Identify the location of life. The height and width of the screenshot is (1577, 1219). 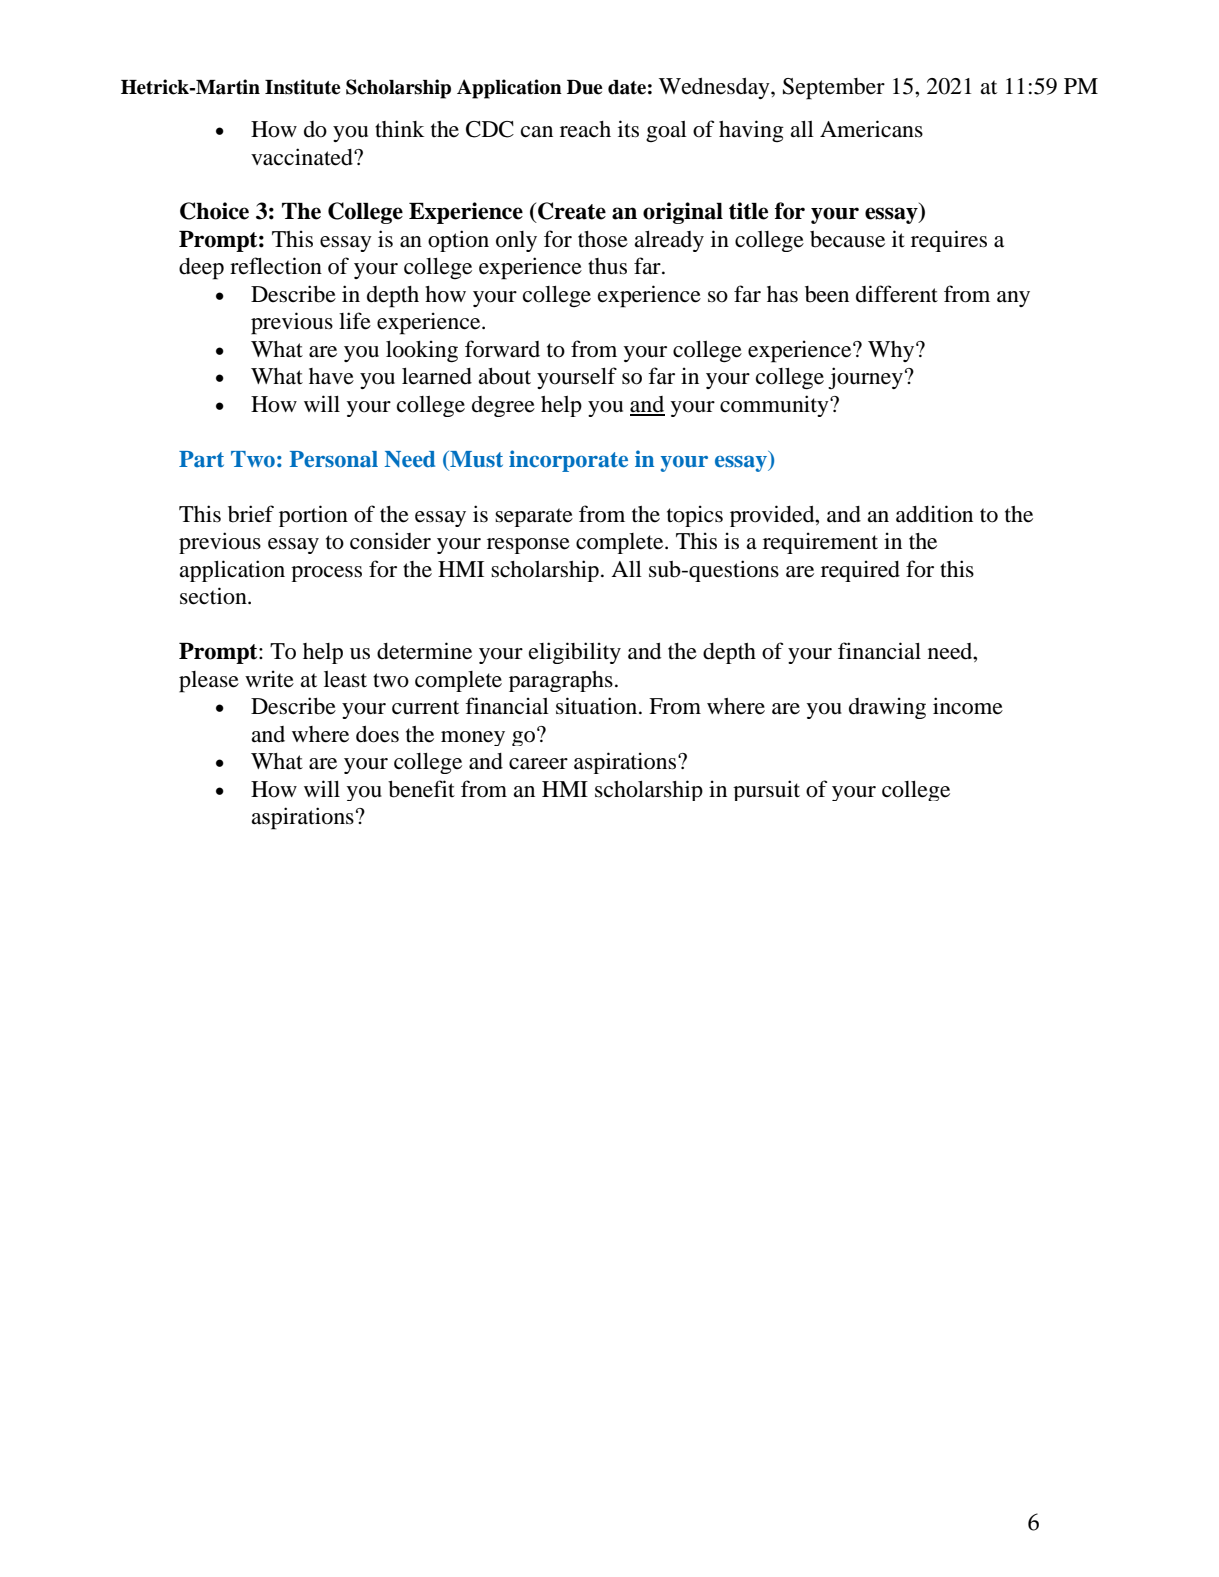
(355, 321).
